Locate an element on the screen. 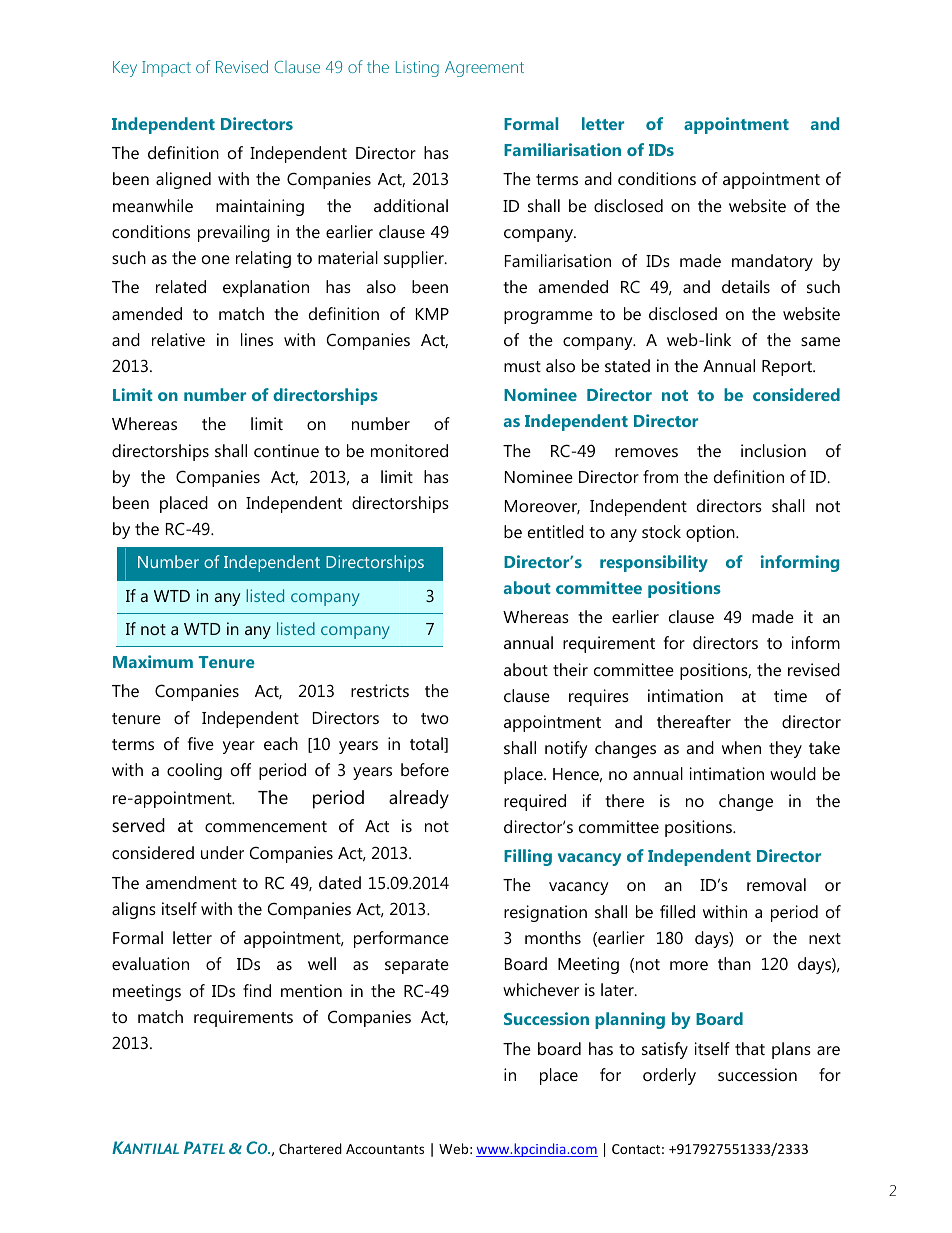  option is located at coordinates (711, 533).
